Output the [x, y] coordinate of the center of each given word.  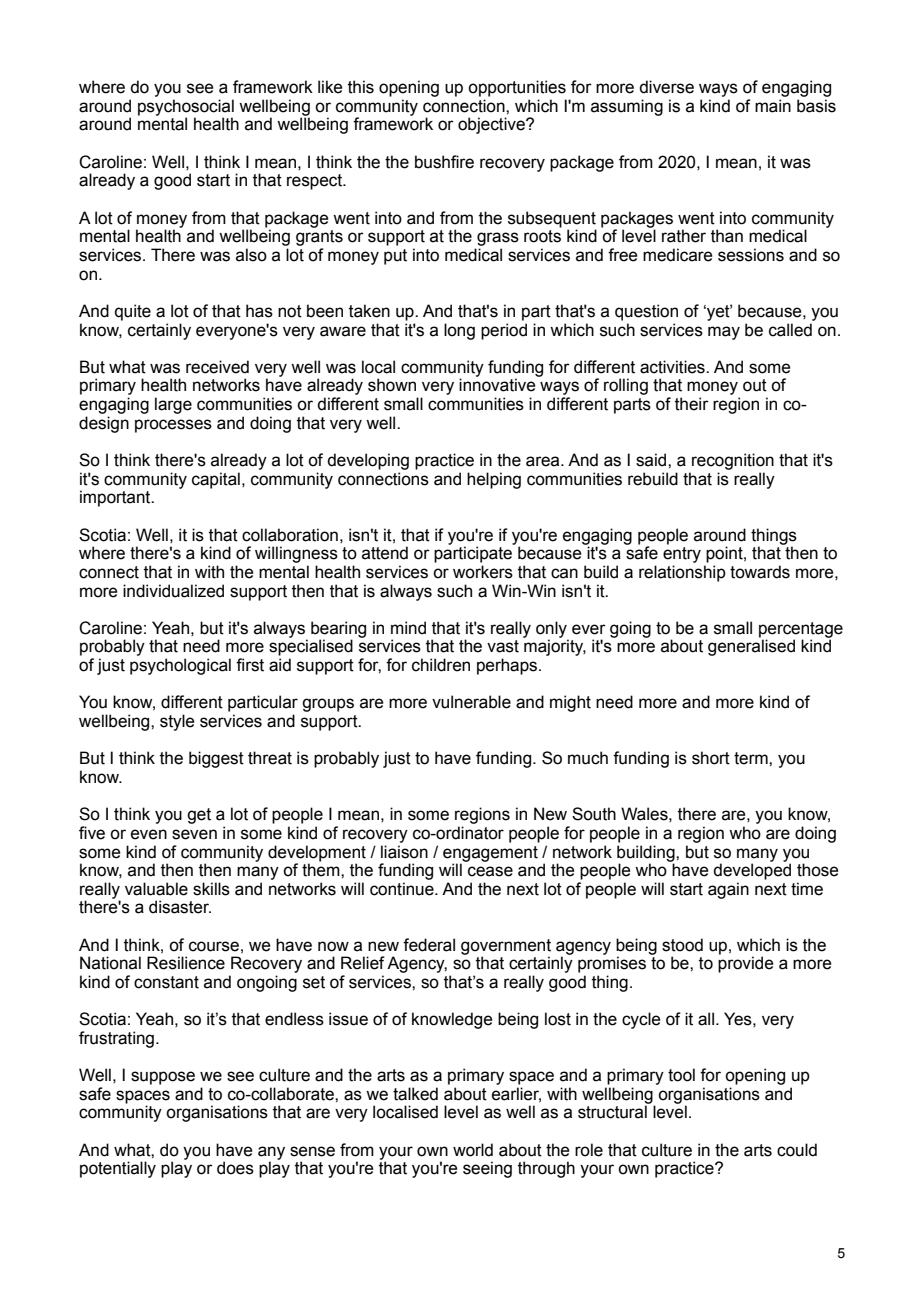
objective [492, 125]
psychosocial [186, 108]
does [235, 1168]
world [473, 1150]
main [773, 106]
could [797, 1150]
